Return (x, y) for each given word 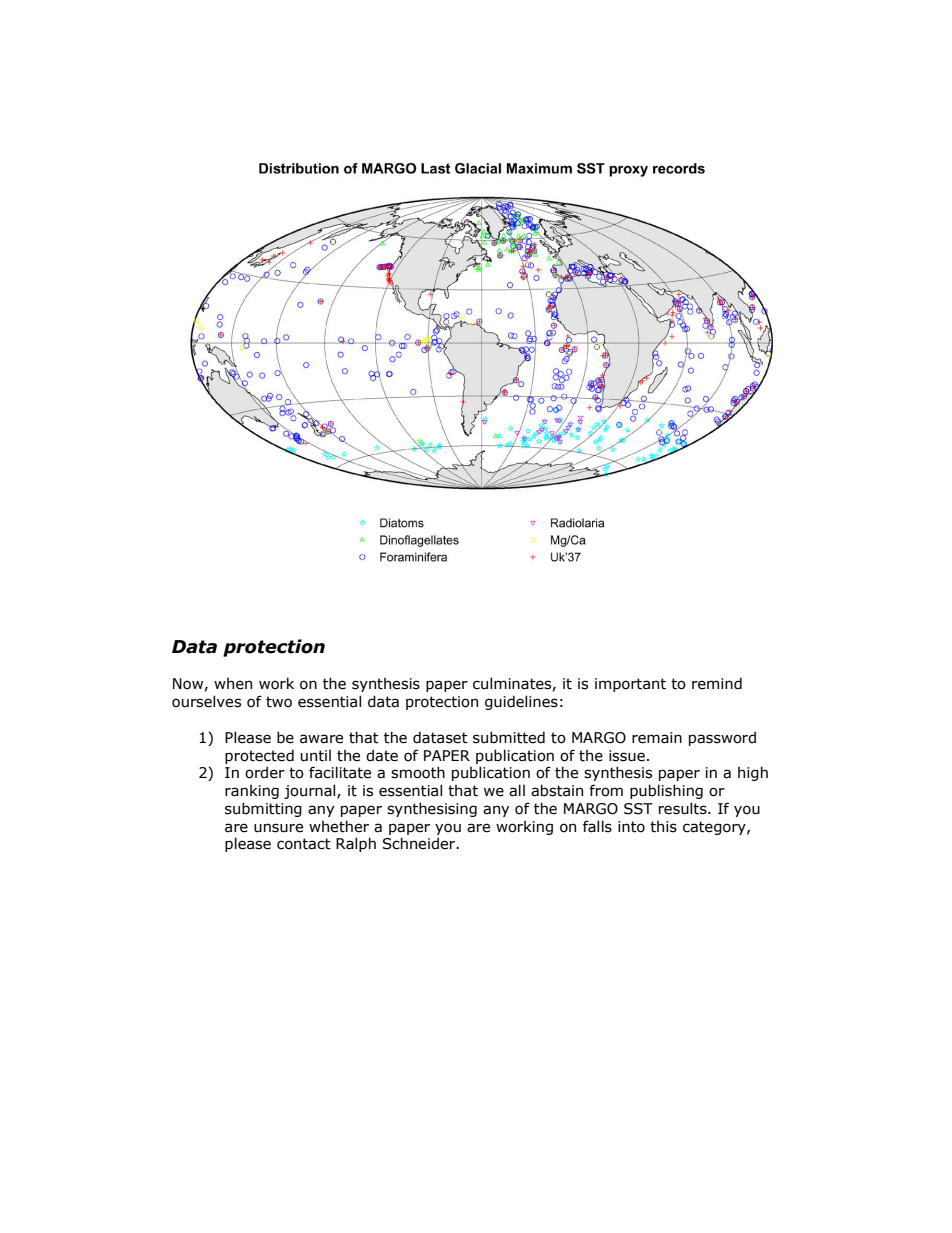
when (233, 684)
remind (717, 683)
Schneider (420, 843)
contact (304, 844)
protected (259, 756)
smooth (418, 772)
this (663, 827)
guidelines (521, 702)
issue (627, 756)
